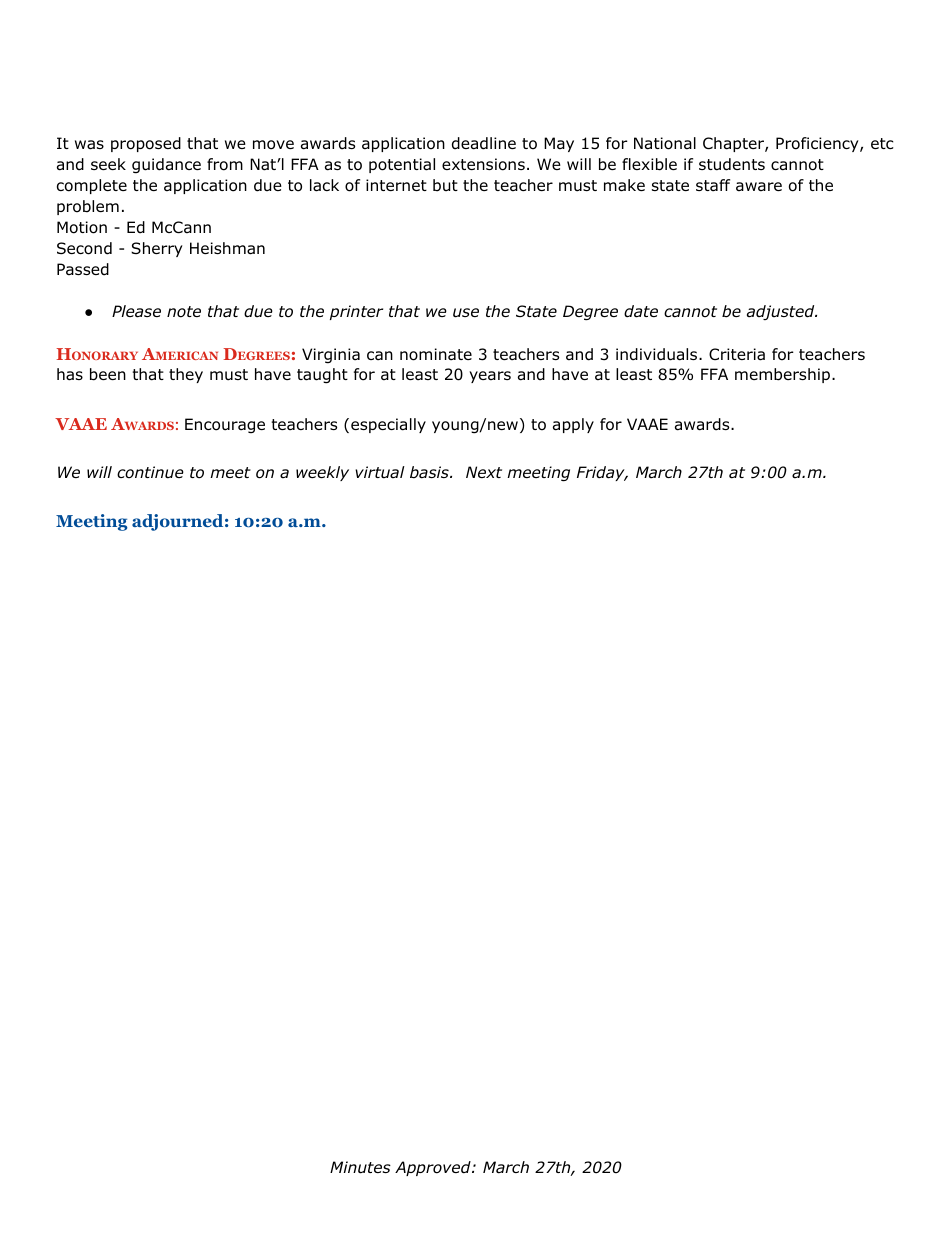  Describe the element at coordinates (759, 187) in the screenshot. I see `aware` at that location.
